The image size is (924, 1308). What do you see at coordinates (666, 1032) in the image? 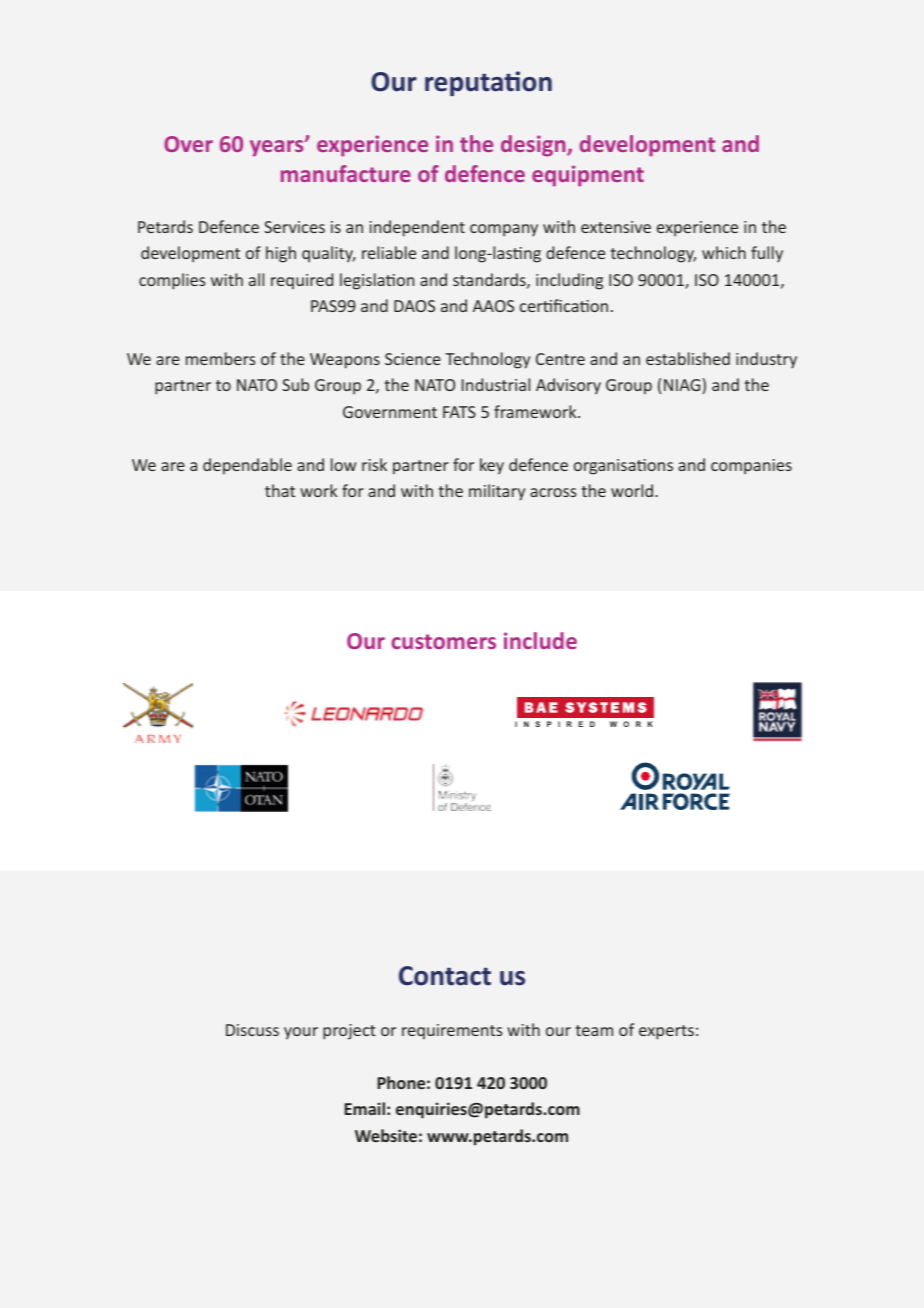
I see `experts` at bounding box center [666, 1032].
